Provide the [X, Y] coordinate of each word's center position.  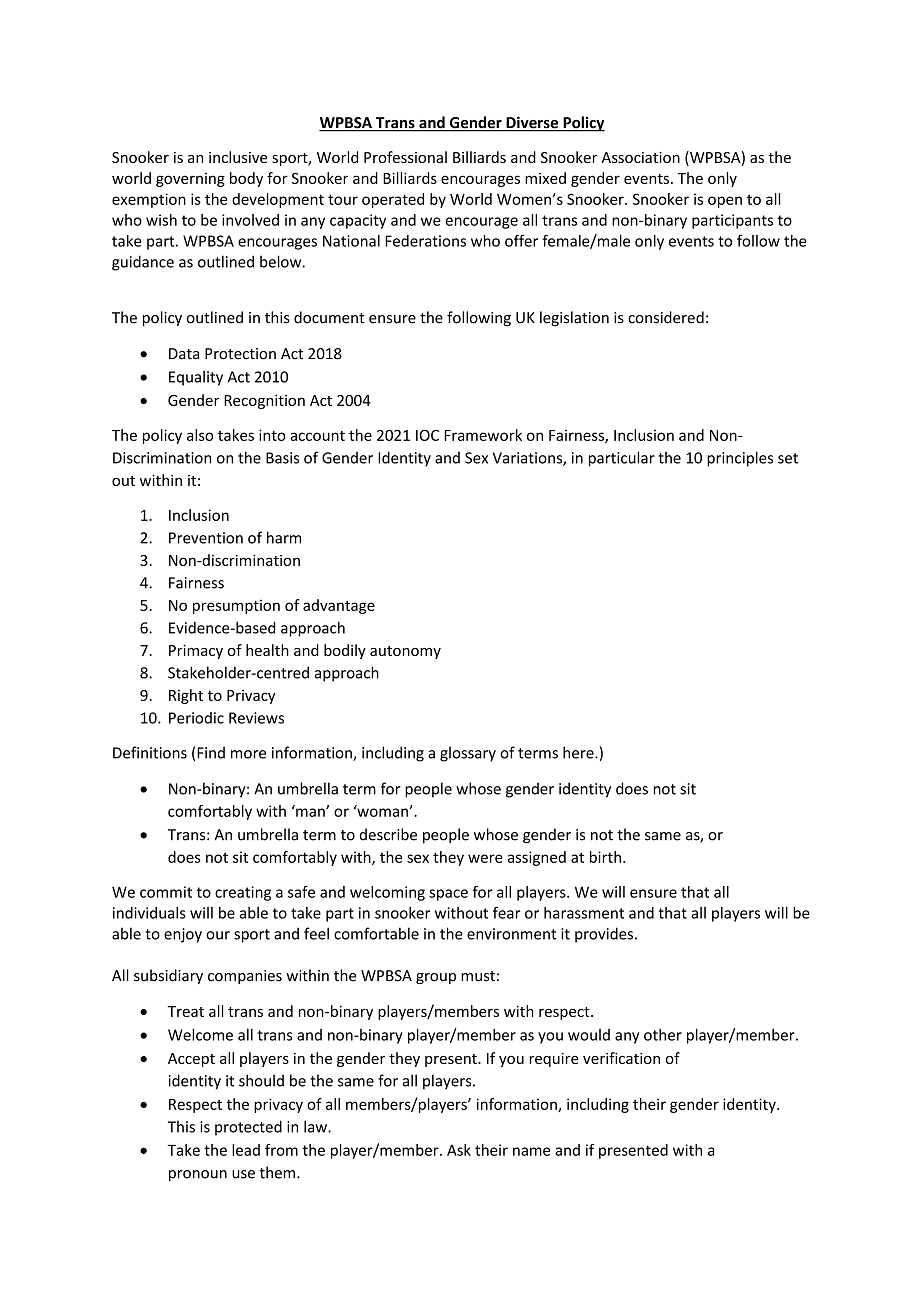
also [200, 435]
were [485, 858]
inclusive [238, 157]
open [725, 202]
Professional [405, 157]
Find [211, 752]
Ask [459, 1150]
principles [740, 459]
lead [246, 1150]
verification [621, 1058]
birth [605, 857]
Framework [483, 435]
